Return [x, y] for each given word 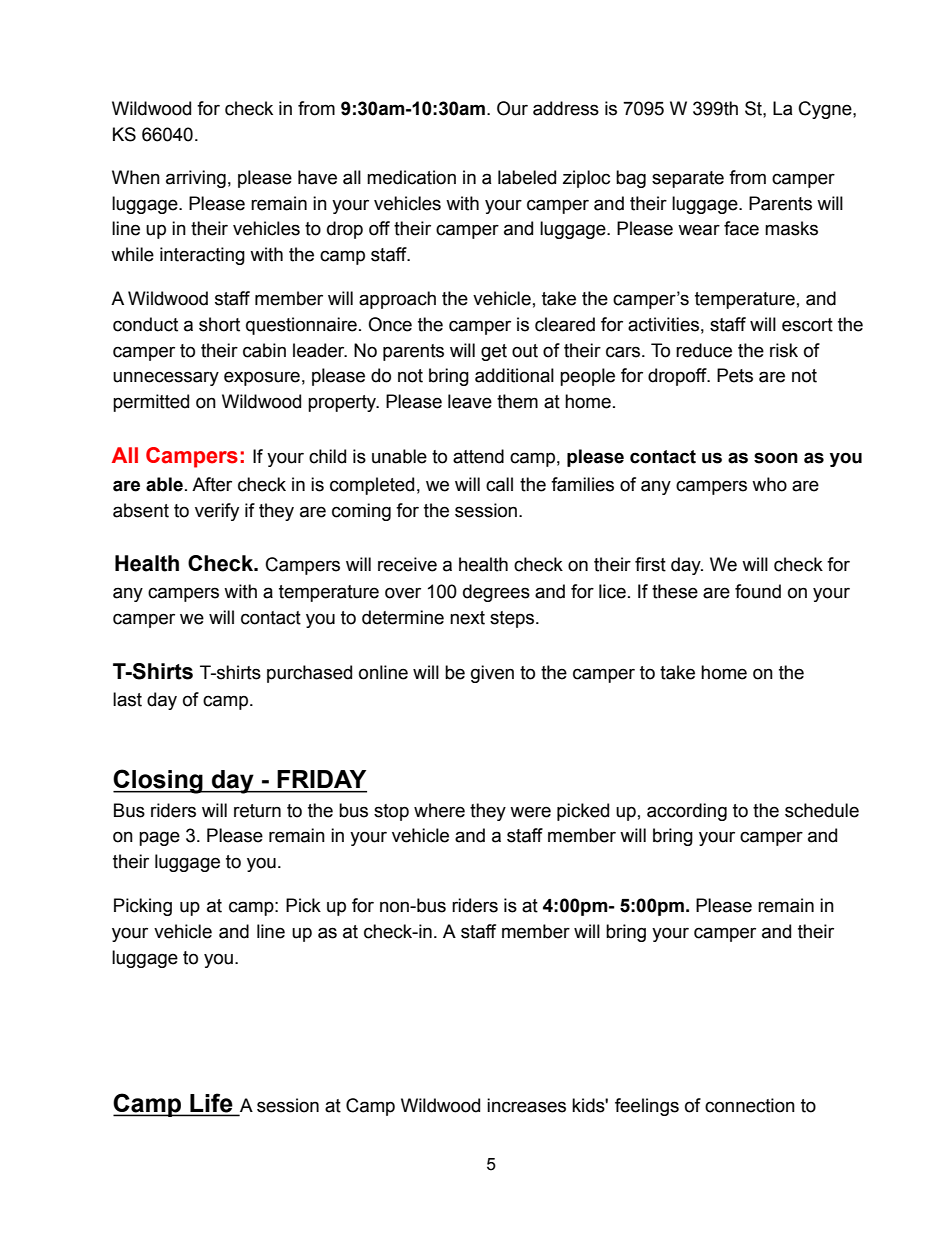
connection [750, 1105]
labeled [527, 177]
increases [526, 1105]
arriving [196, 179]
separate [688, 179]
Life [211, 1104]
